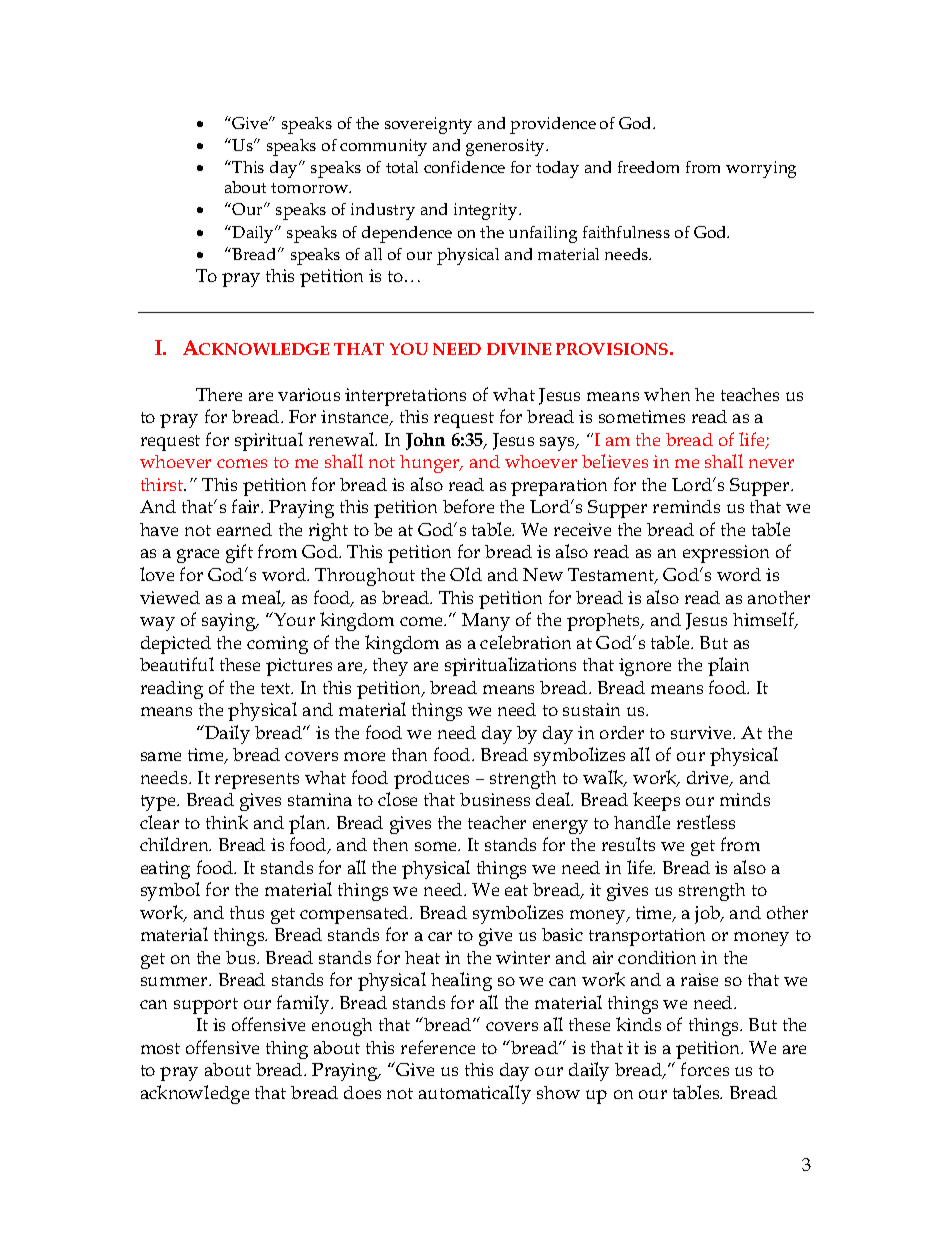 The image size is (952, 1233). Describe the element at coordinates (431, 464) in the document. I see `hunger` at that location.
